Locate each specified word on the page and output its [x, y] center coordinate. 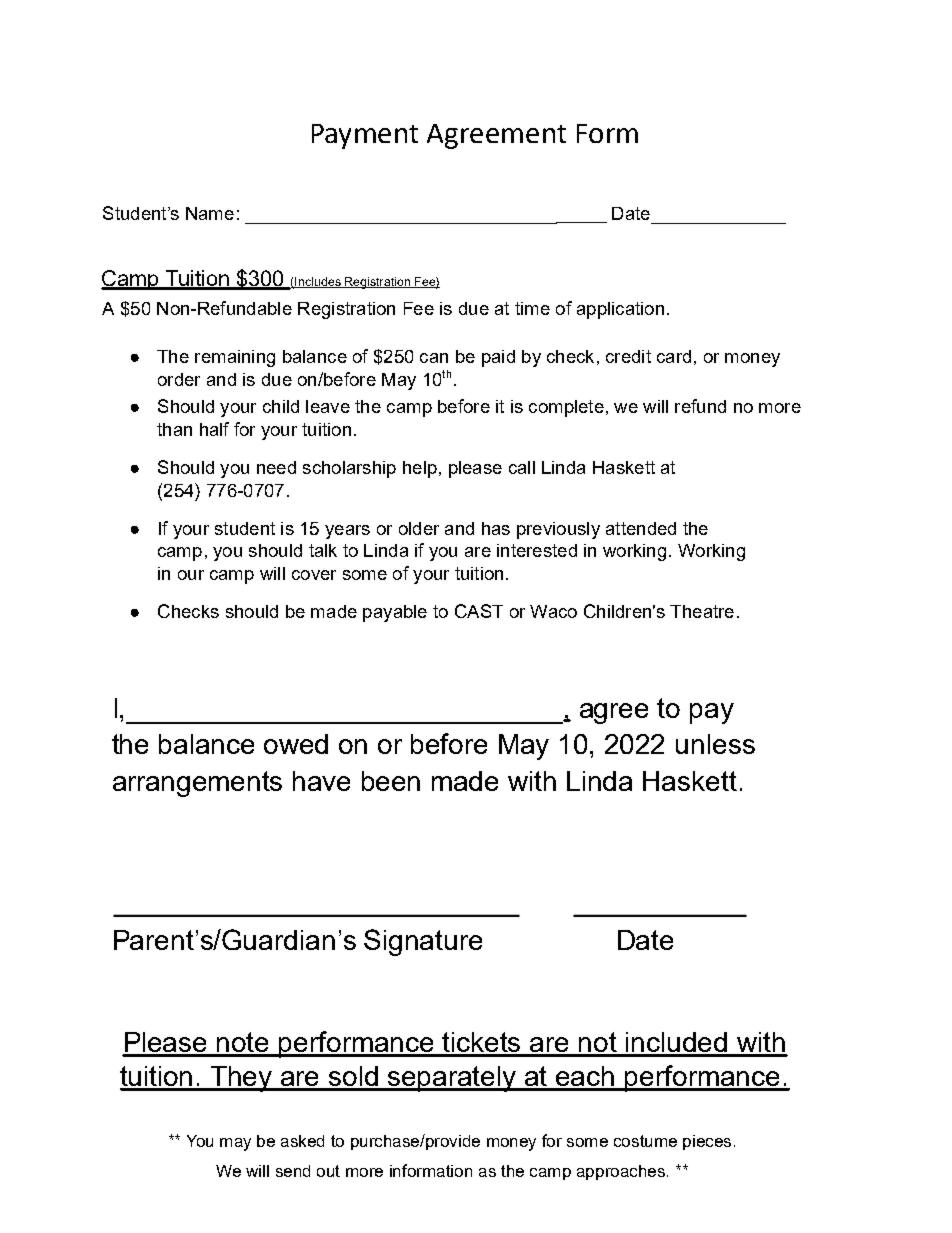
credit [628, 356]
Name [210, 213]
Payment [365, 136]
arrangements [197, 784]
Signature [423, 942]
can [434, 358]
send [293, 1171]
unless [715, 744]
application [620, 310]
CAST [479, 611]
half [214, 429]
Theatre [702, 611]
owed [296, 744]
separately [452, 1079]
